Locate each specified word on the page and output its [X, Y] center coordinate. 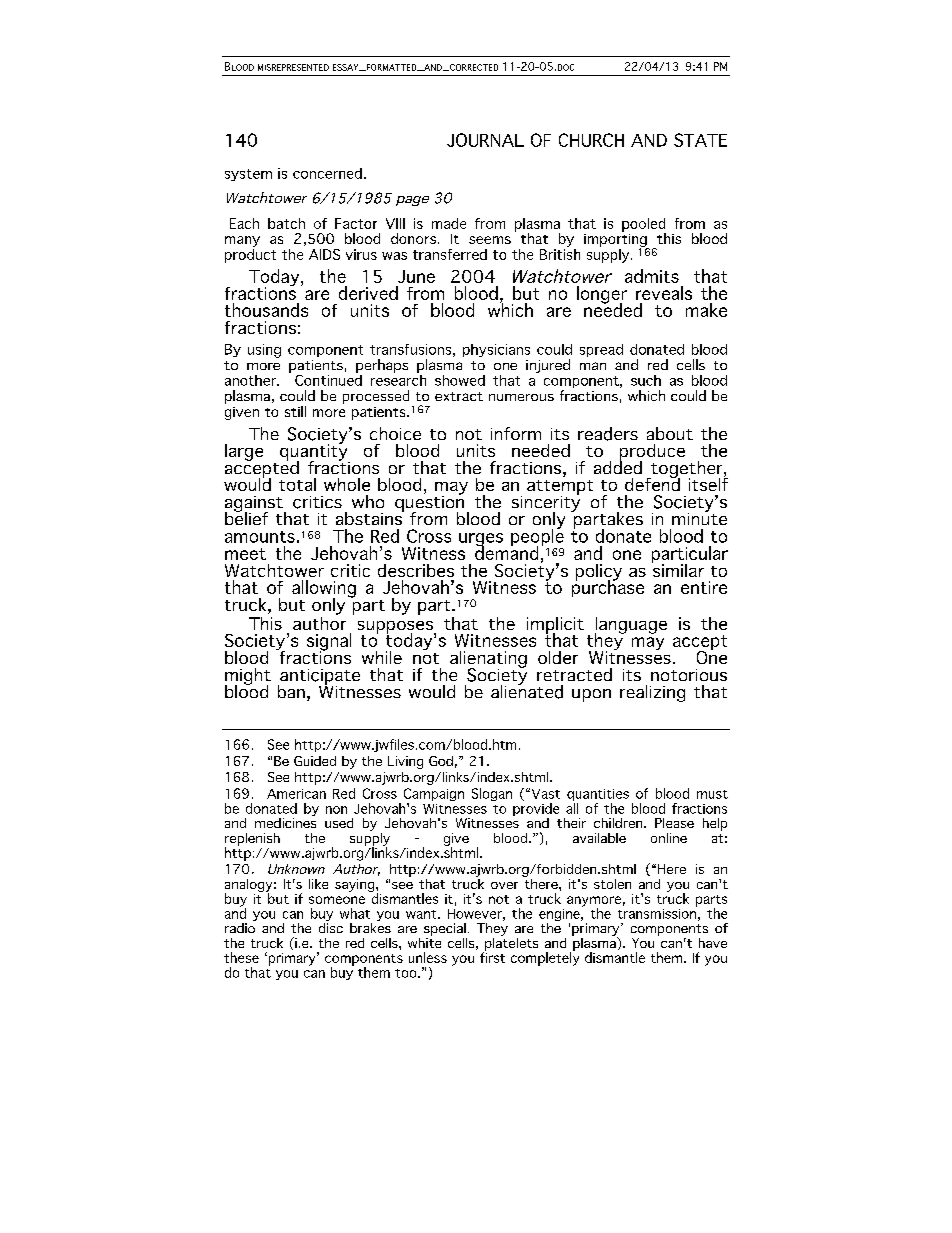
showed [460, 380]
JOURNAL [485, 140]
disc [331, 928]
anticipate [319, 678]
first [492, 956]
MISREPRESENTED [293, 67]
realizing [652, 693]
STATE [700, 140]
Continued [328, 379]
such [646, 380]
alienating [488, 660]
